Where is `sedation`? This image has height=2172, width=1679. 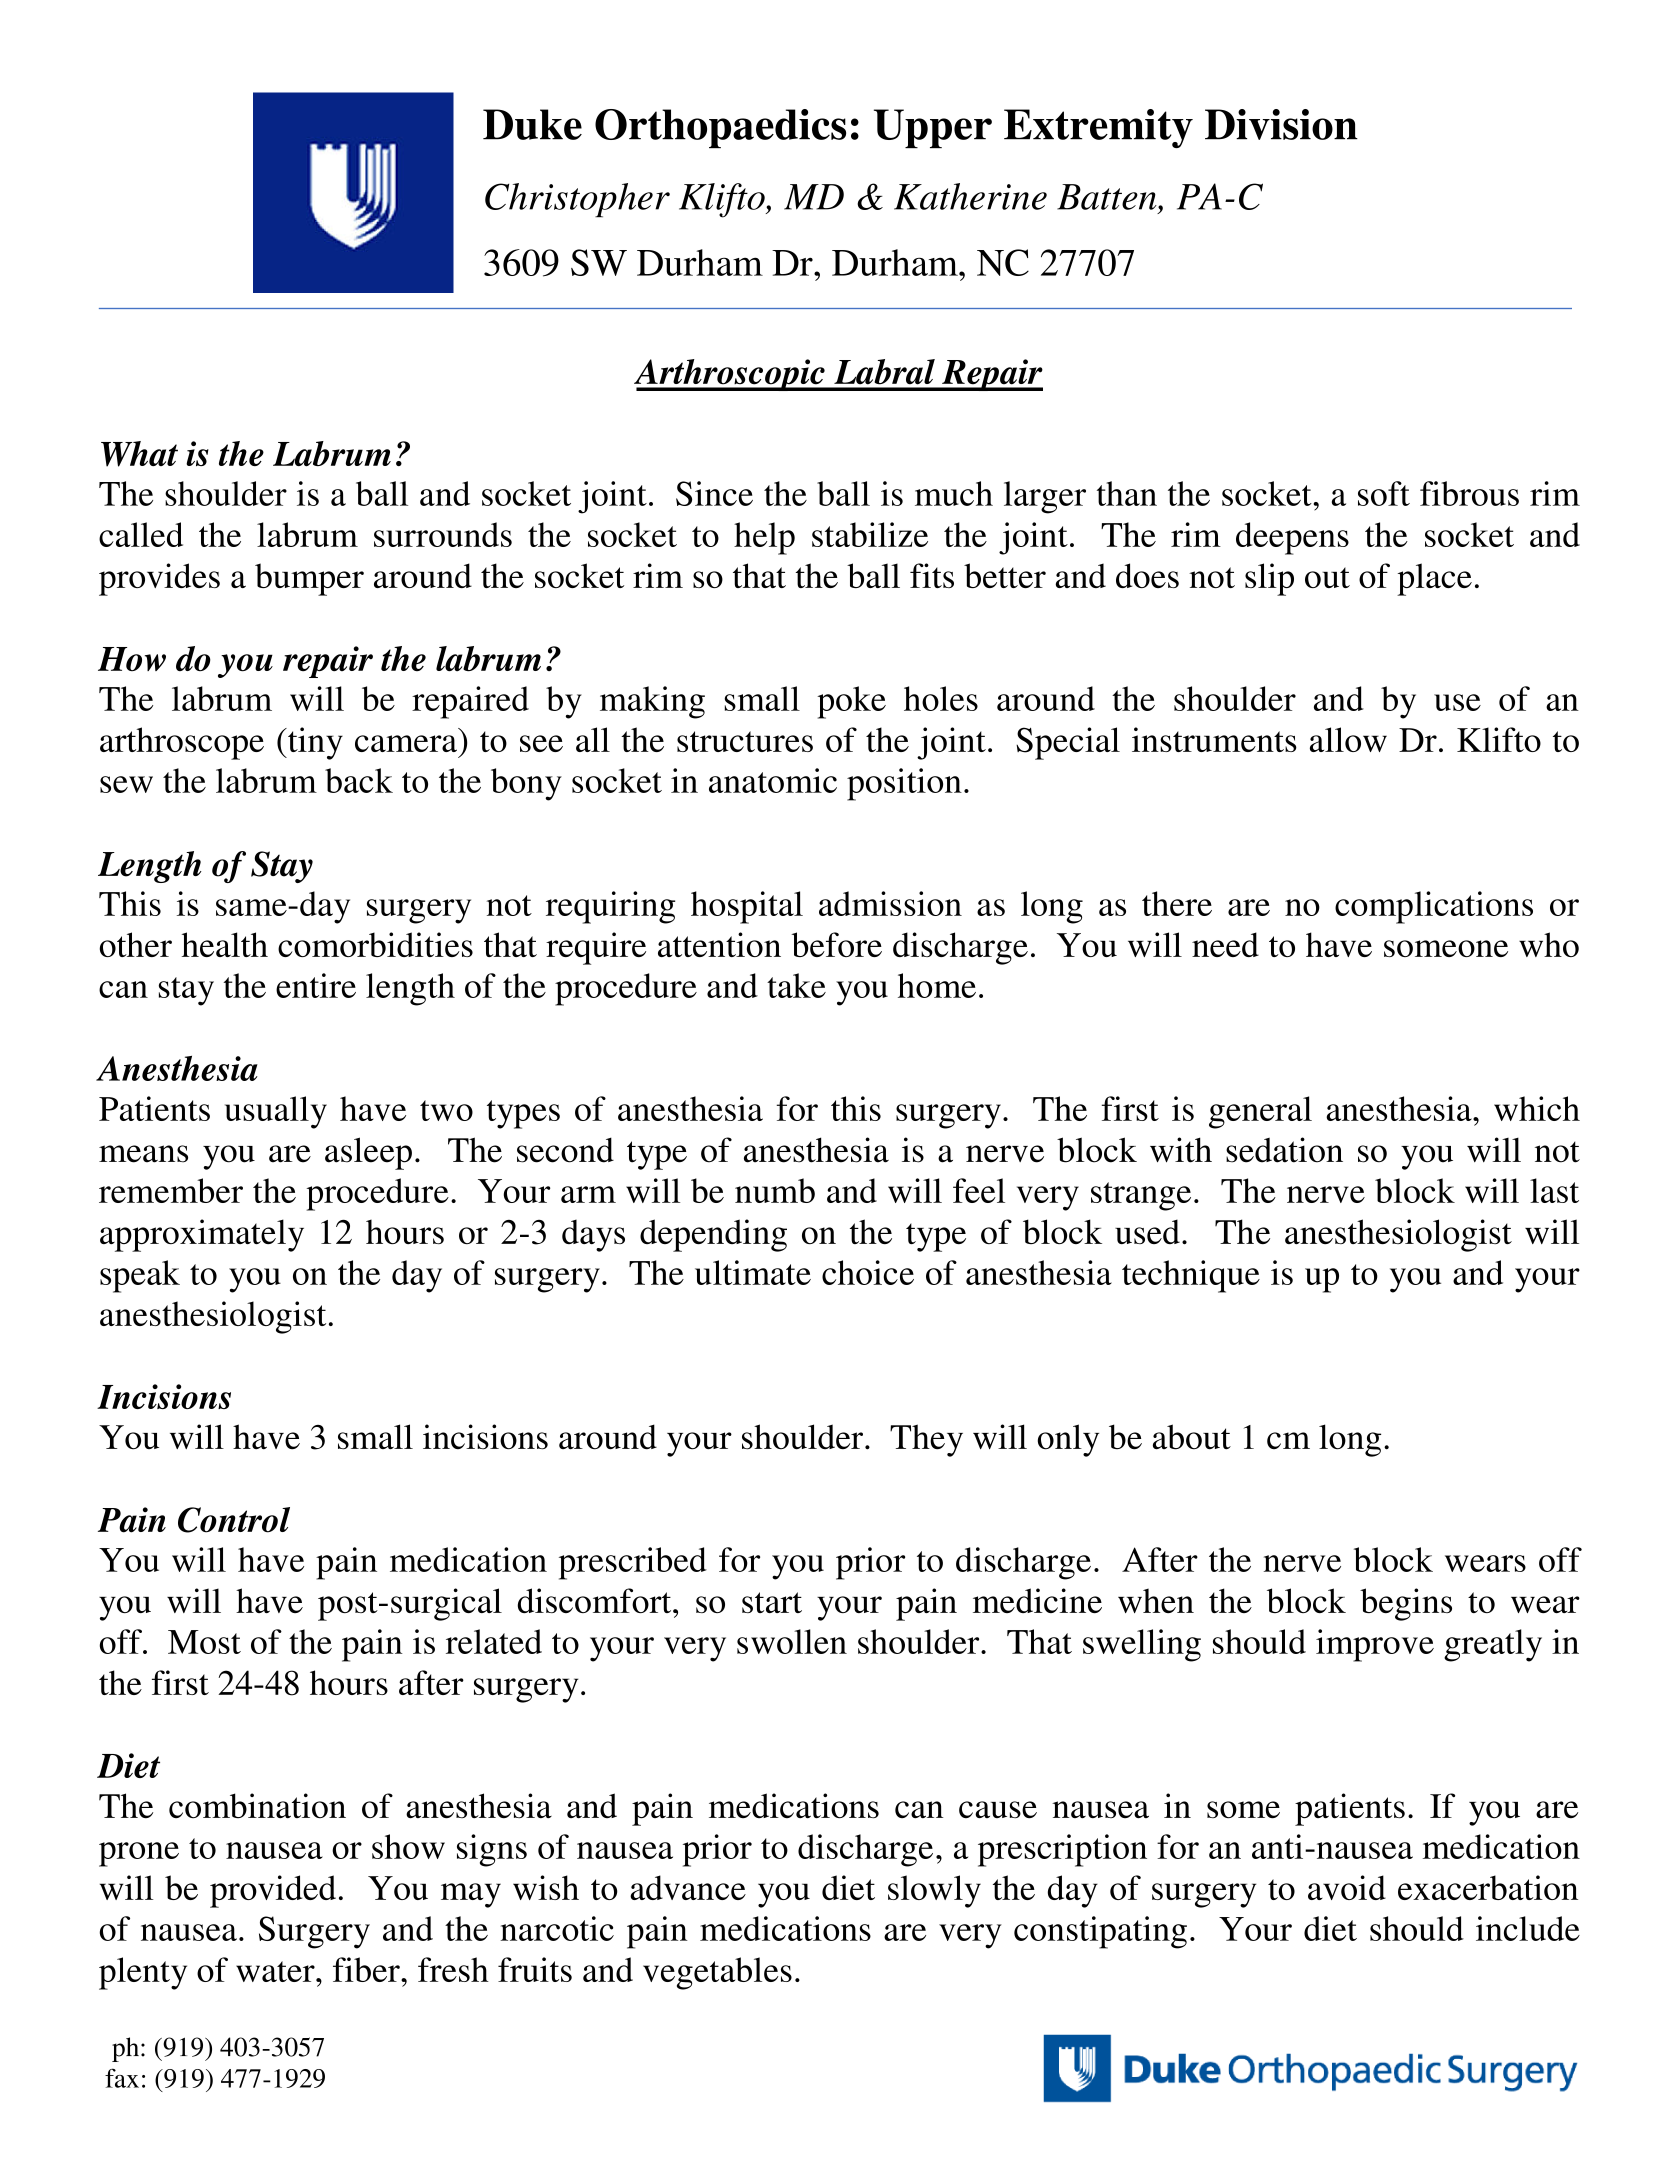
sedation is located at coordinates (1284, 1150).
